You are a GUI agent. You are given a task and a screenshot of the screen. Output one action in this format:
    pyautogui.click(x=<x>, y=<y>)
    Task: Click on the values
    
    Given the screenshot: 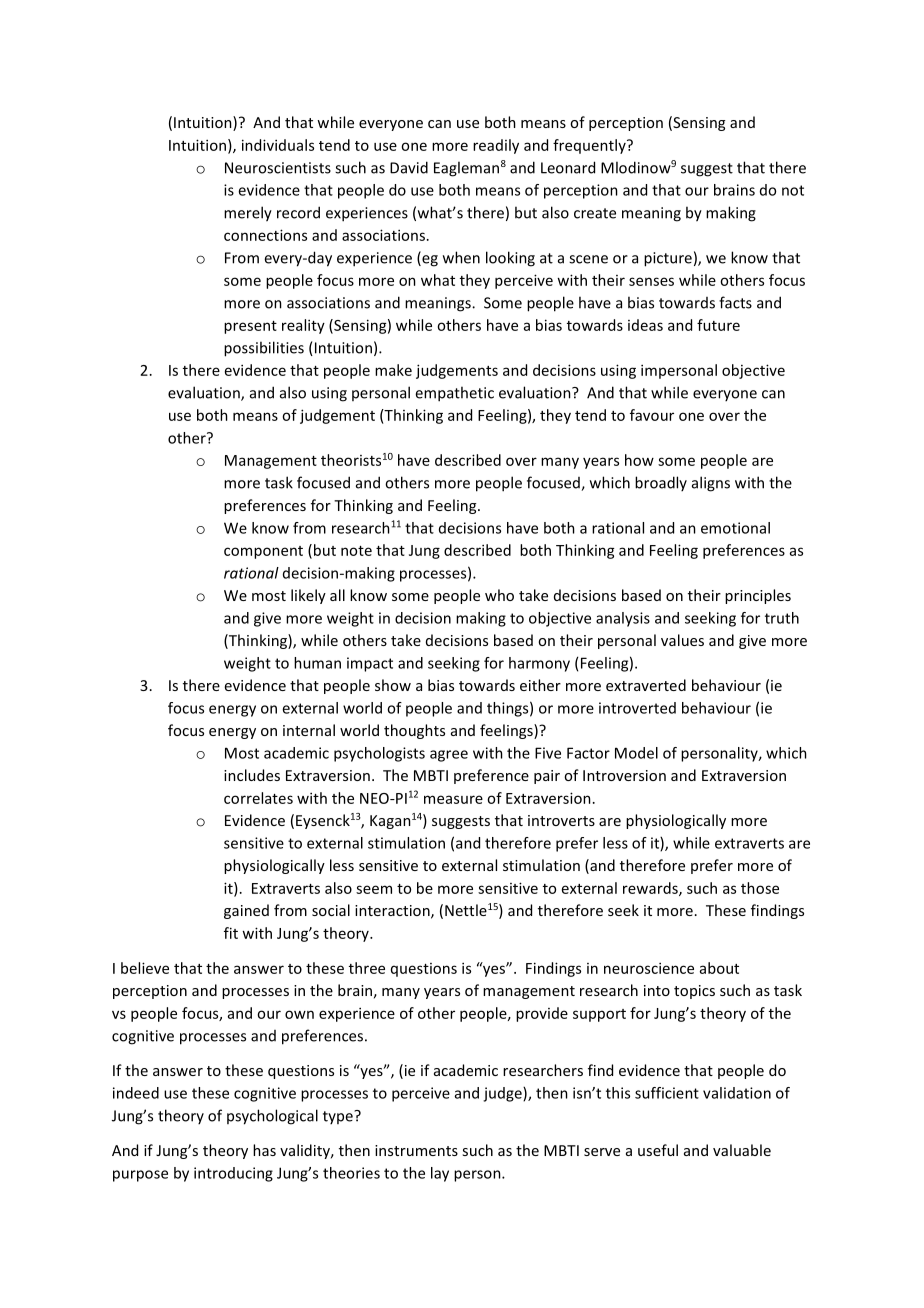 What is the action you would take?
    pyautogui.click(x=682, y=640)
